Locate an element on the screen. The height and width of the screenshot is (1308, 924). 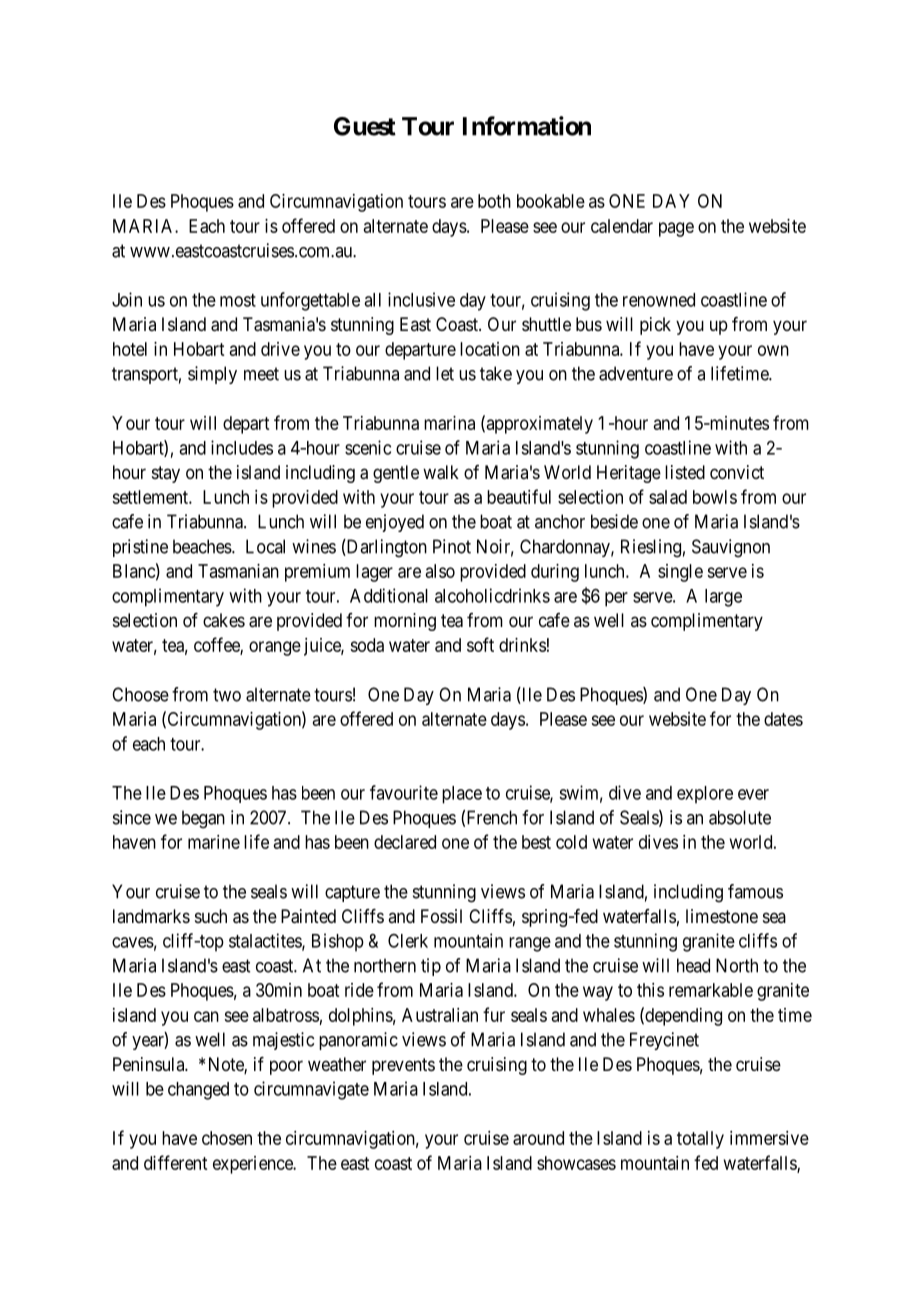
tip is located at coordinates (431, 967).
